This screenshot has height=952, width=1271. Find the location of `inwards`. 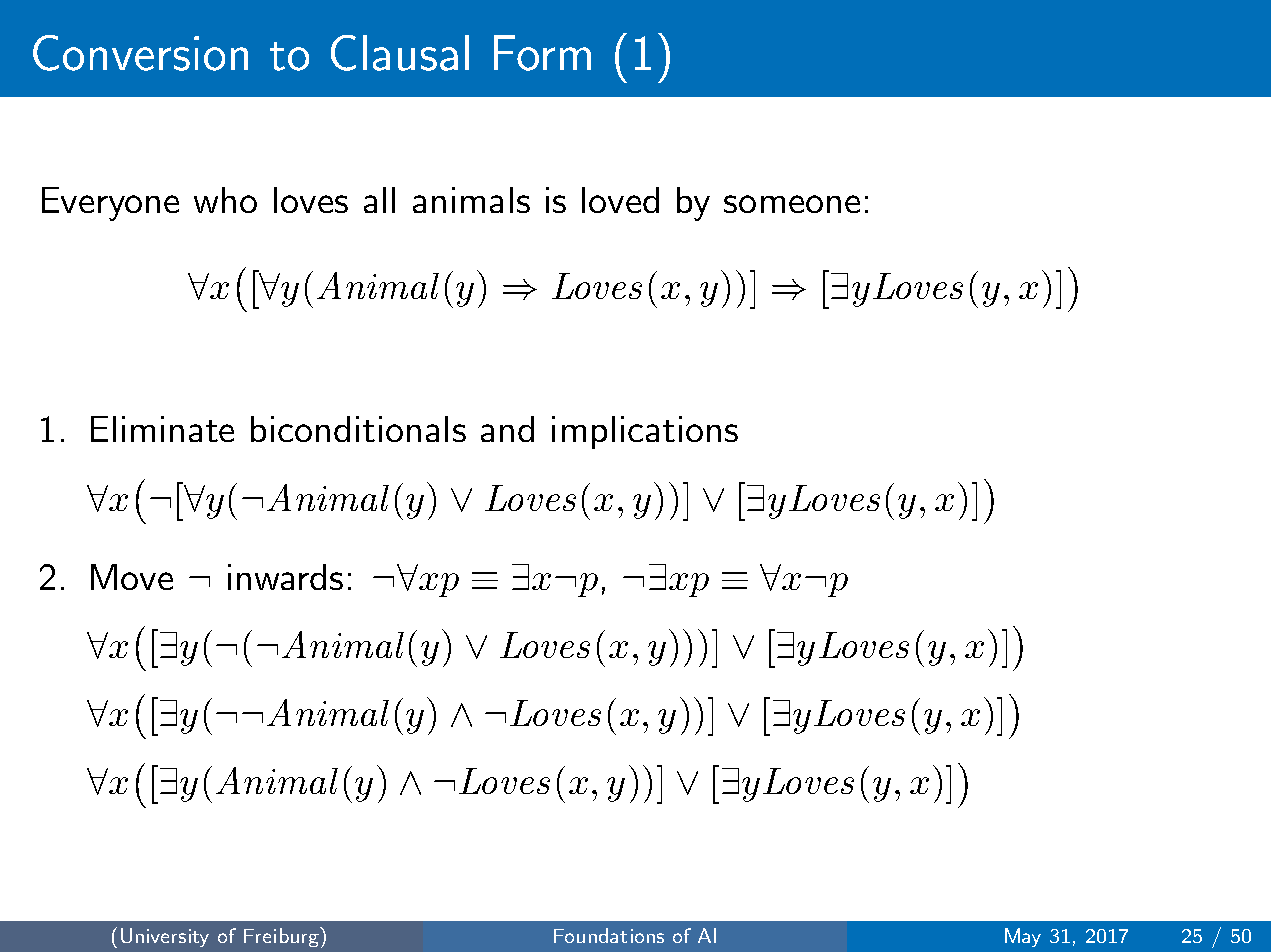

inwards is located at coordinates (285, 577).
